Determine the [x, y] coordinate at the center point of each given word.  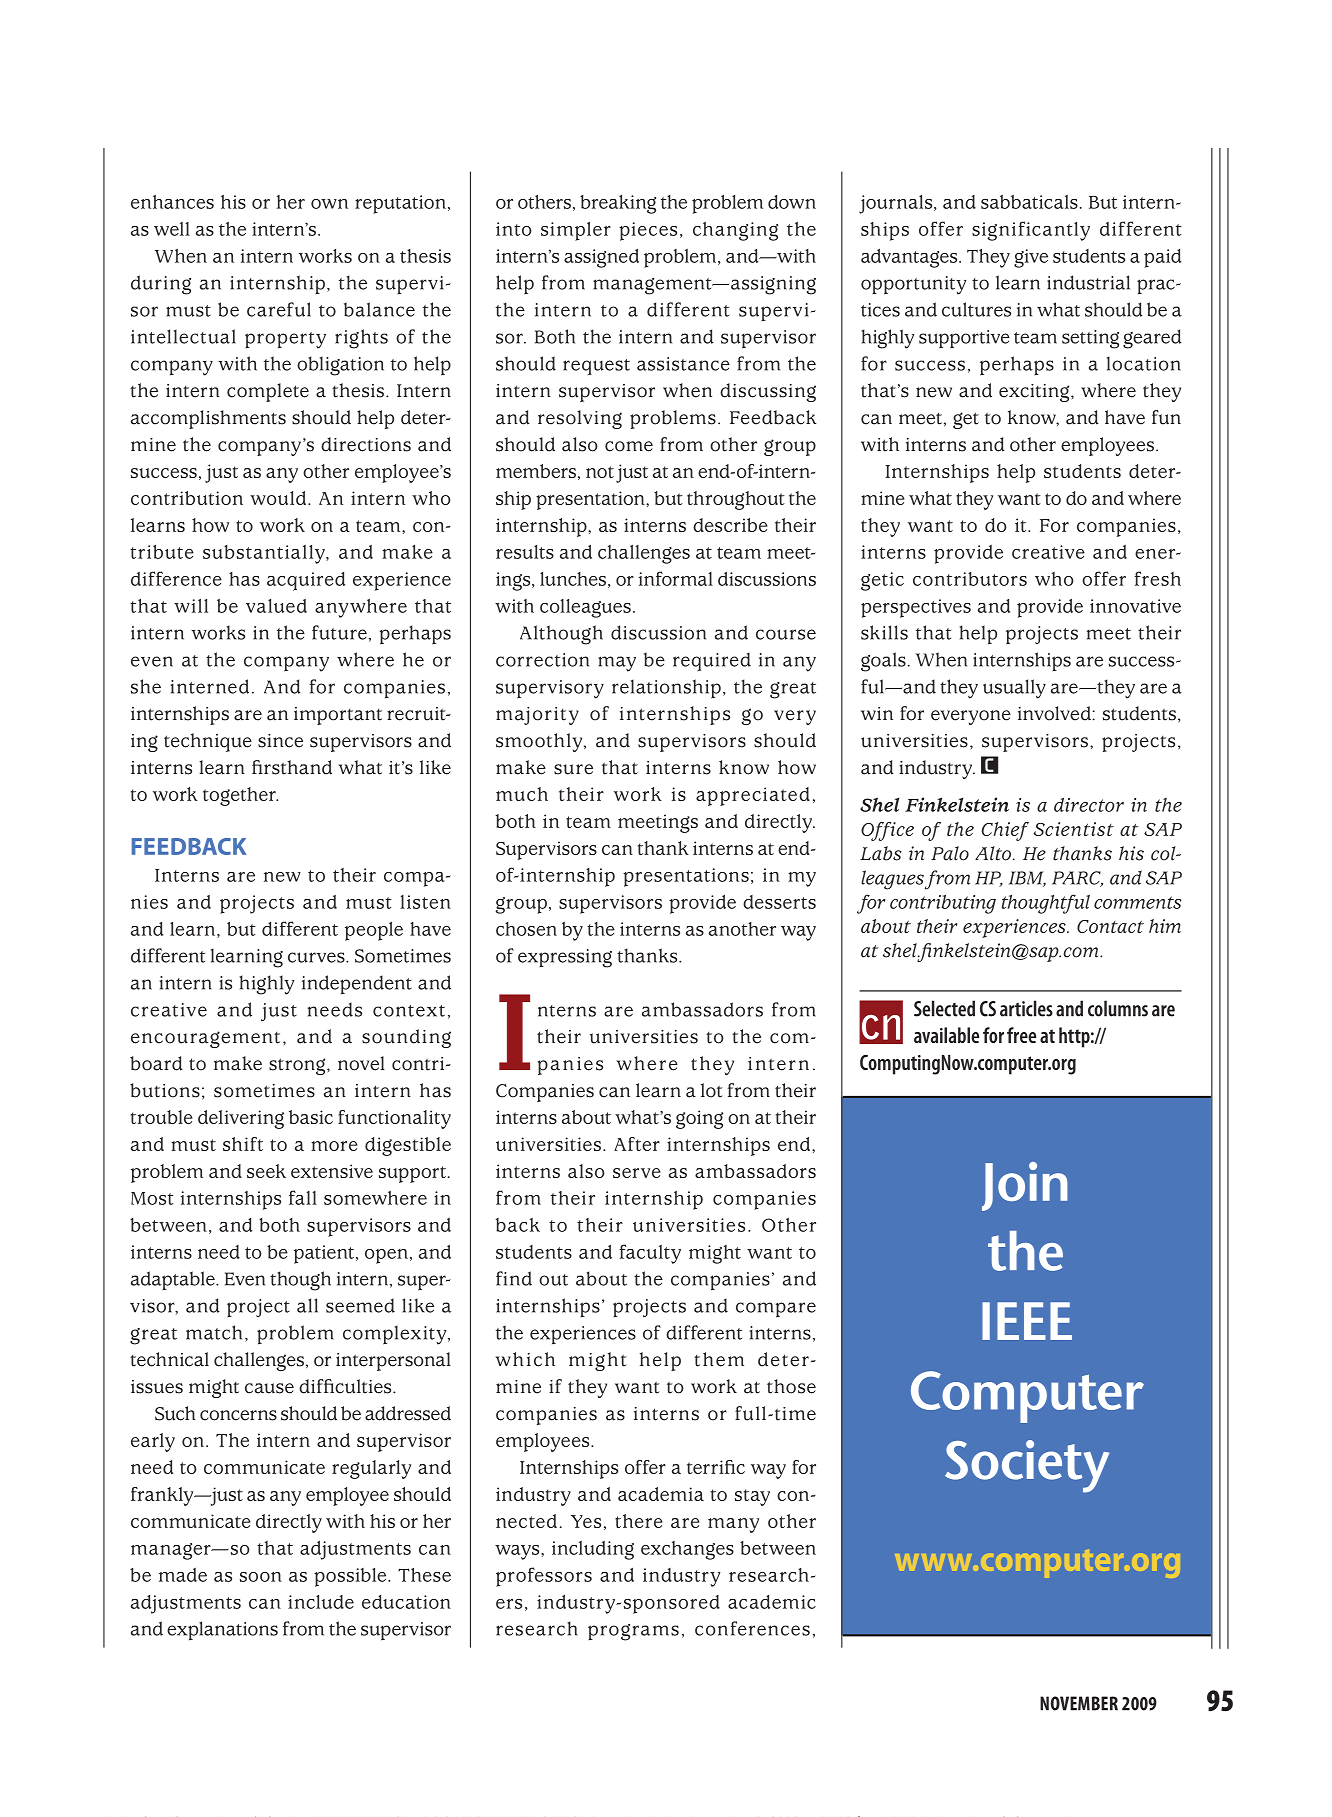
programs [633, 1632]
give [1031, 258]
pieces [648, 231]
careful [279, 309]
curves [317, 957]
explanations [222, 1630]
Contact [1110, 926]
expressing [565, 958]
